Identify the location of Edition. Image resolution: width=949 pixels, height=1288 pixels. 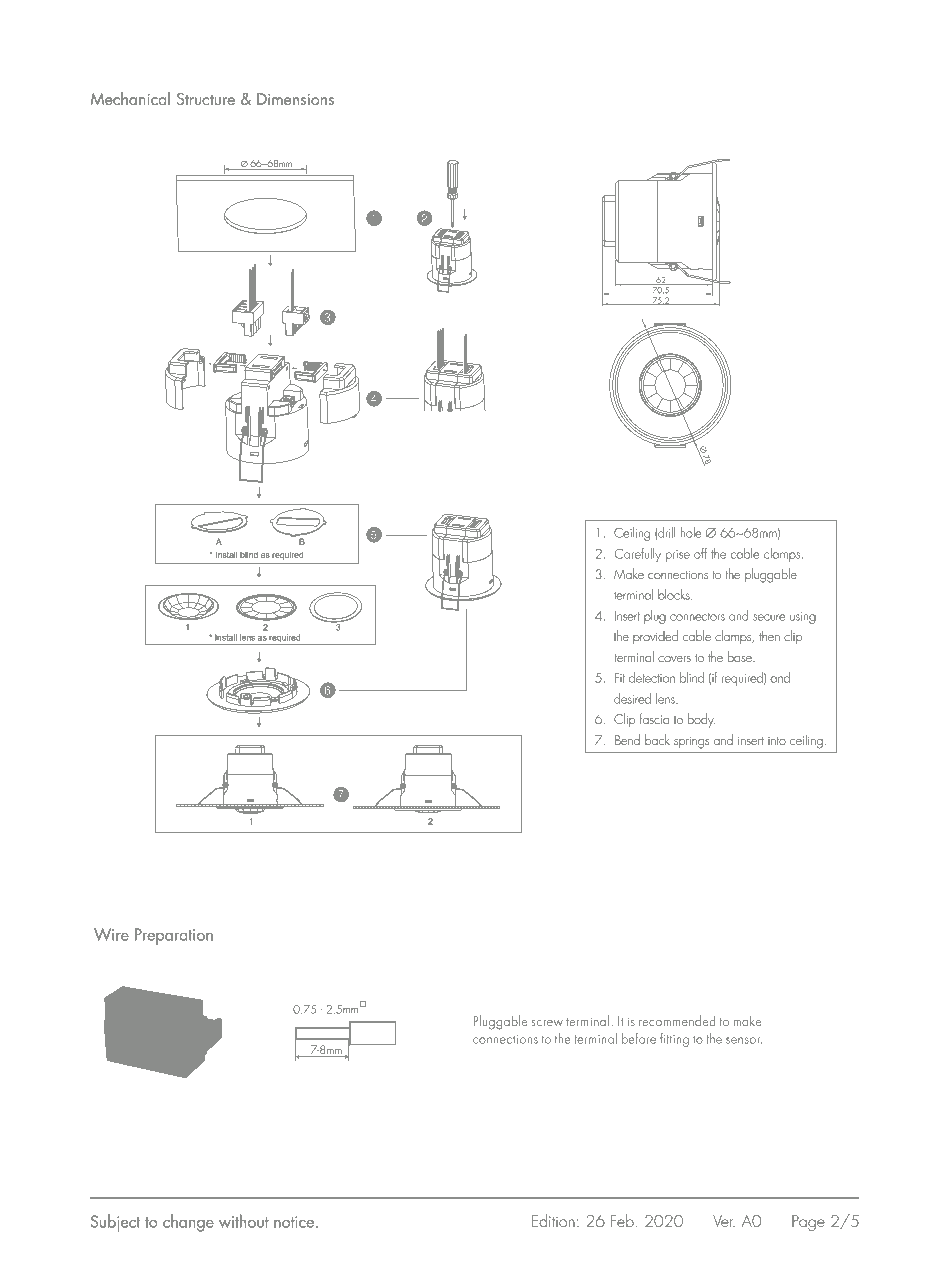
(553, 1220).
